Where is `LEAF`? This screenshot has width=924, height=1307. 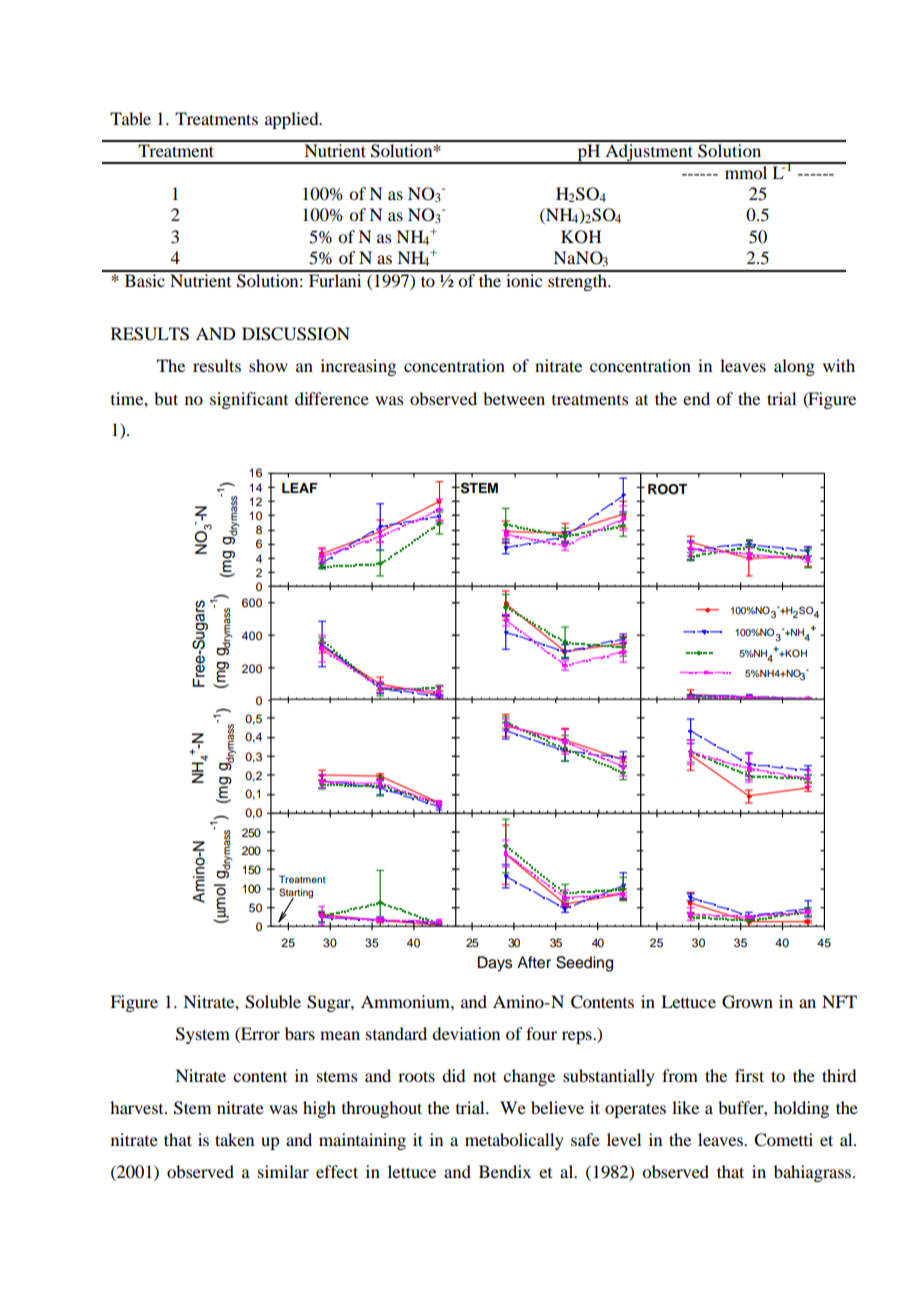 LEAF is located at coordinates (300, 488).
